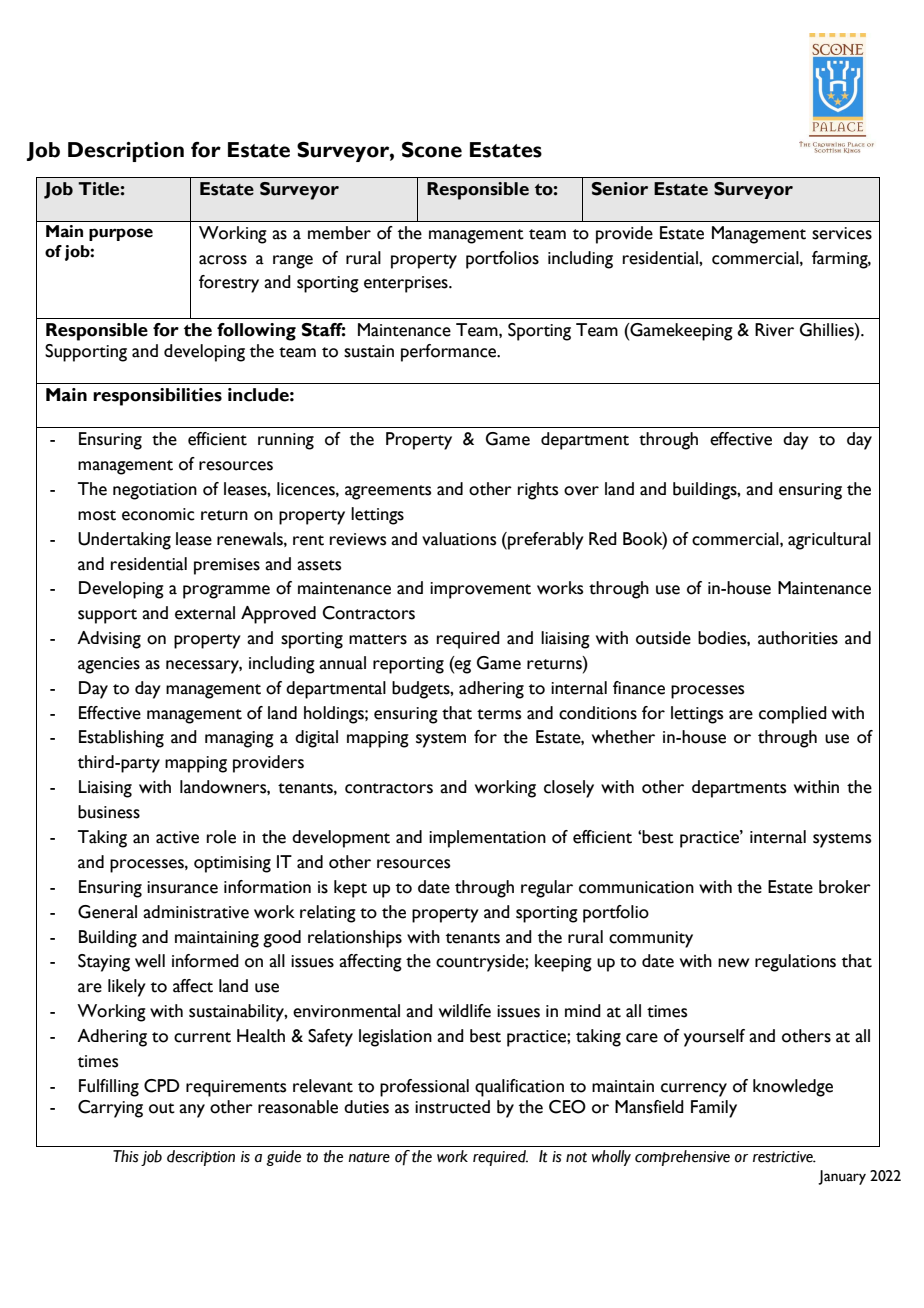 The image size is (924, 1308). I want to click on any, so click(192, 1111).
